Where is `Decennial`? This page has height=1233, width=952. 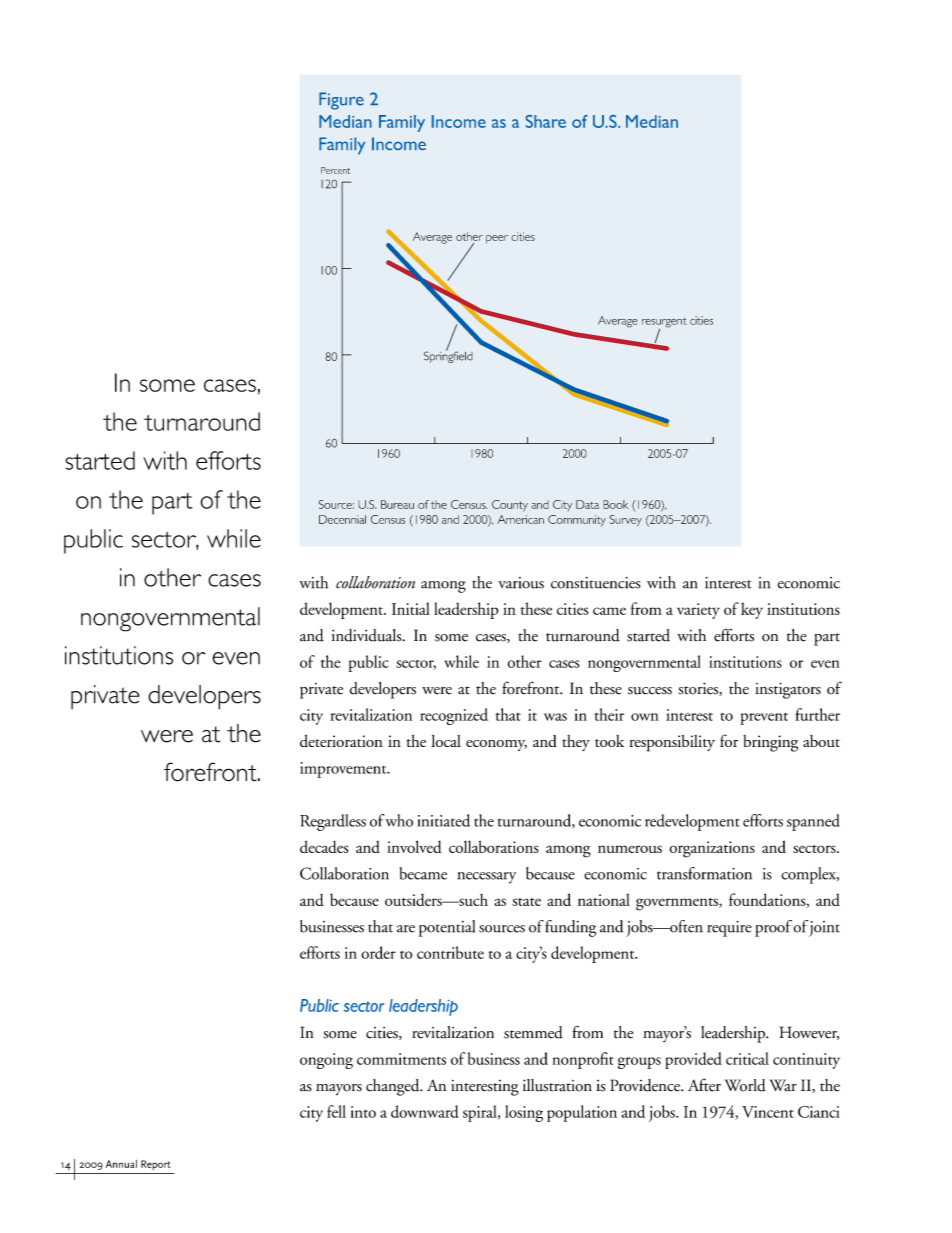
Decennial is located at coordinates (342, 519).
